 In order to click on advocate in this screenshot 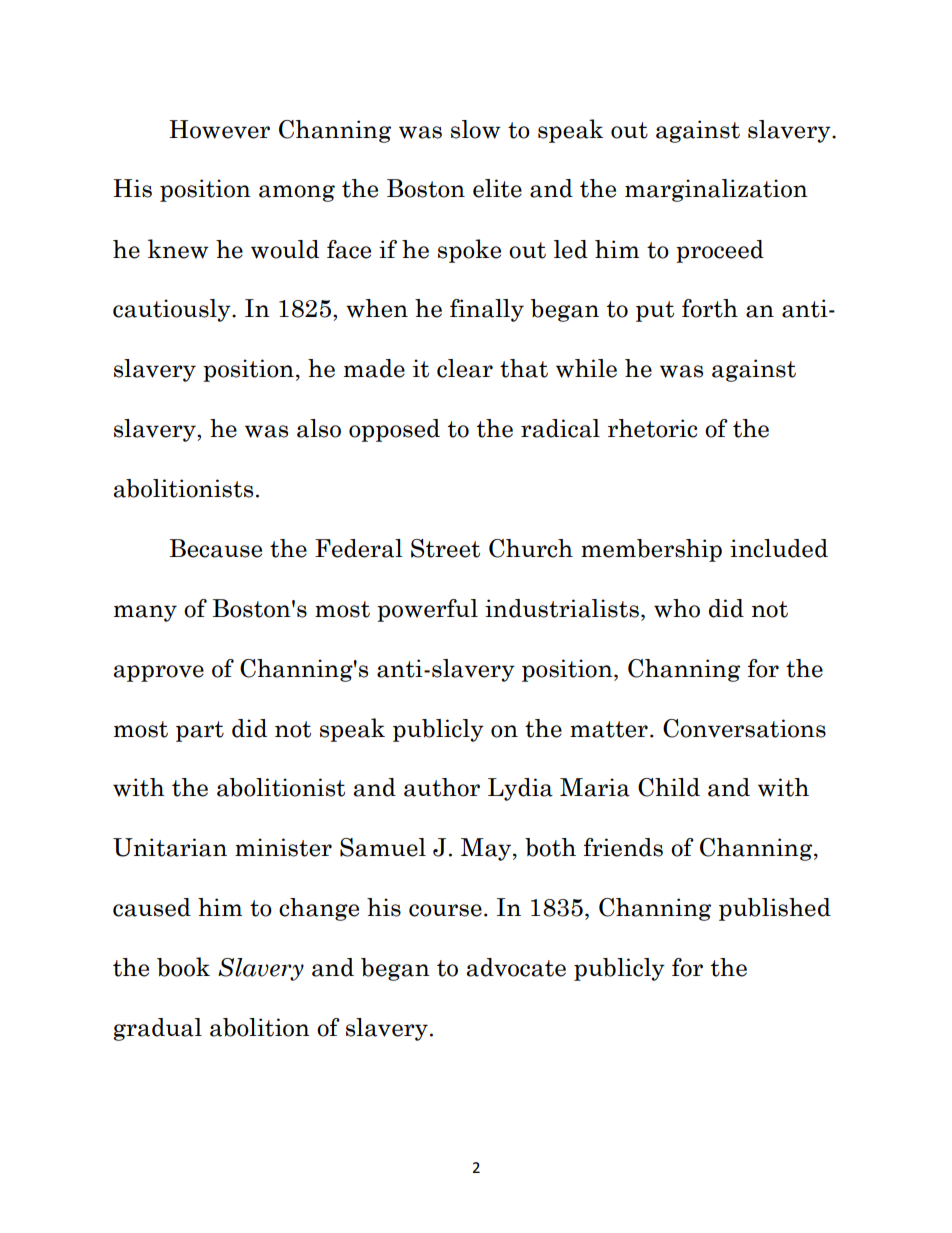, I will do `click(516, 967)`.
